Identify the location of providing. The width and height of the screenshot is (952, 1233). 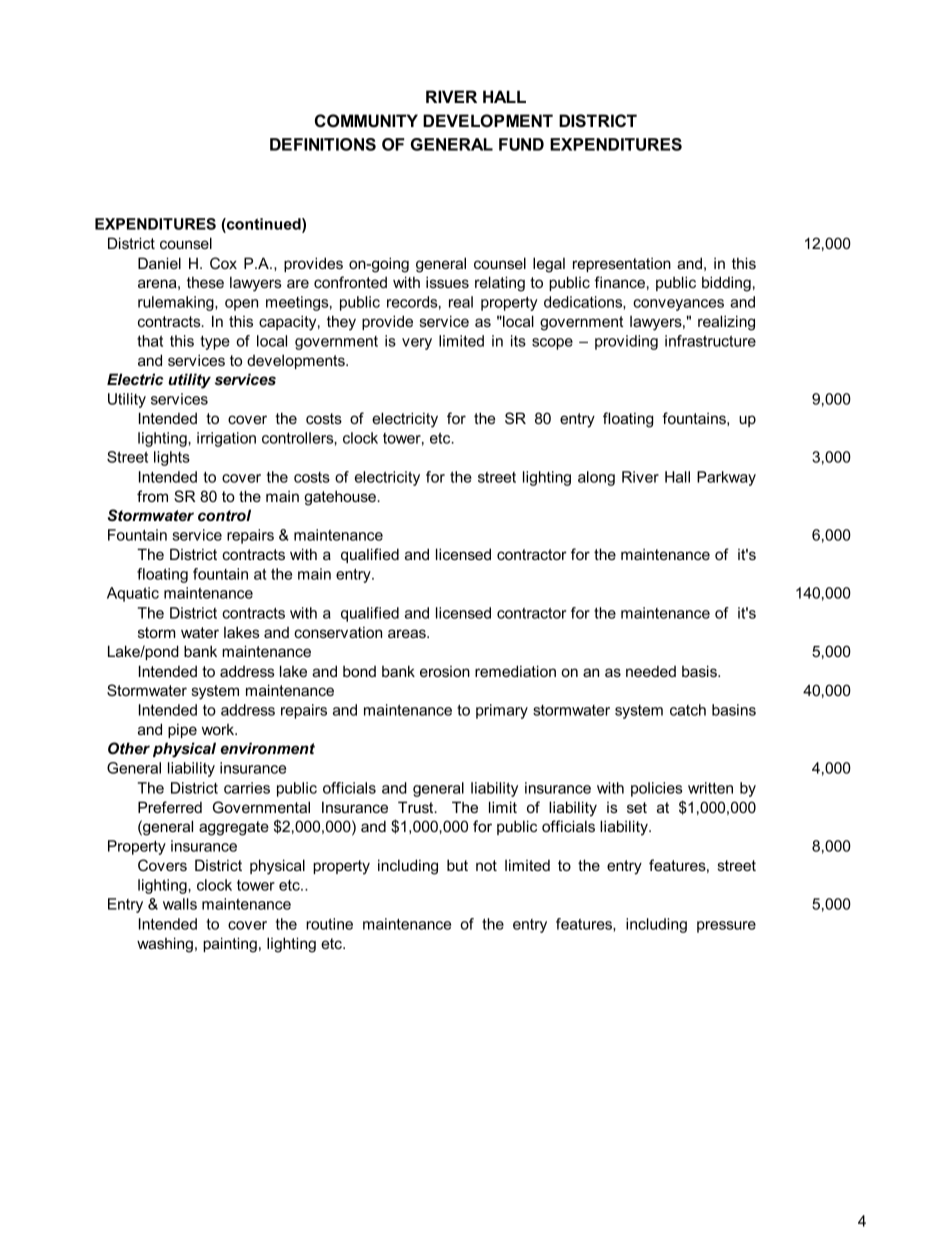
(626, 342).
